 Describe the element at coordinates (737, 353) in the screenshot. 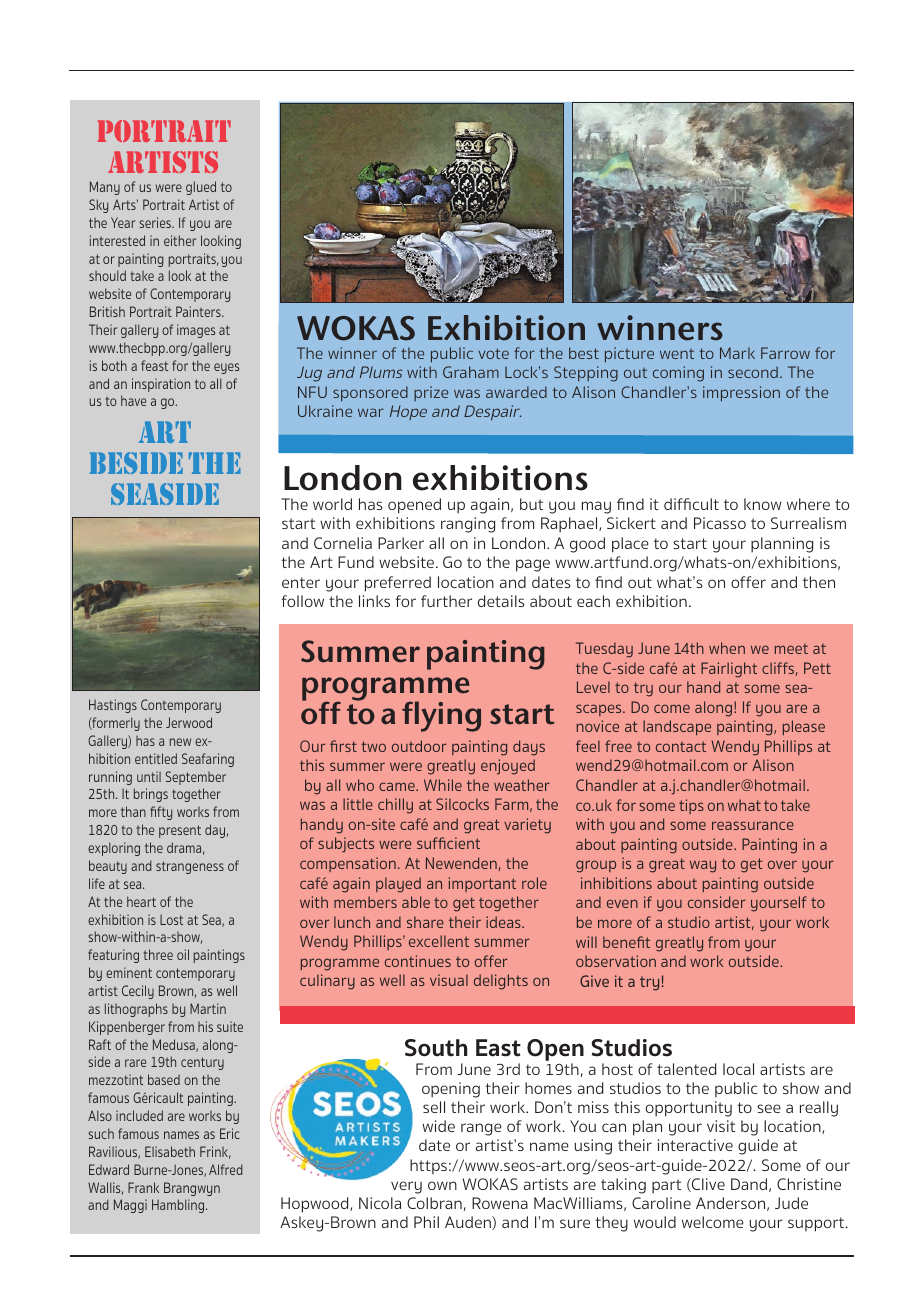

I see `Mark` at that location.
